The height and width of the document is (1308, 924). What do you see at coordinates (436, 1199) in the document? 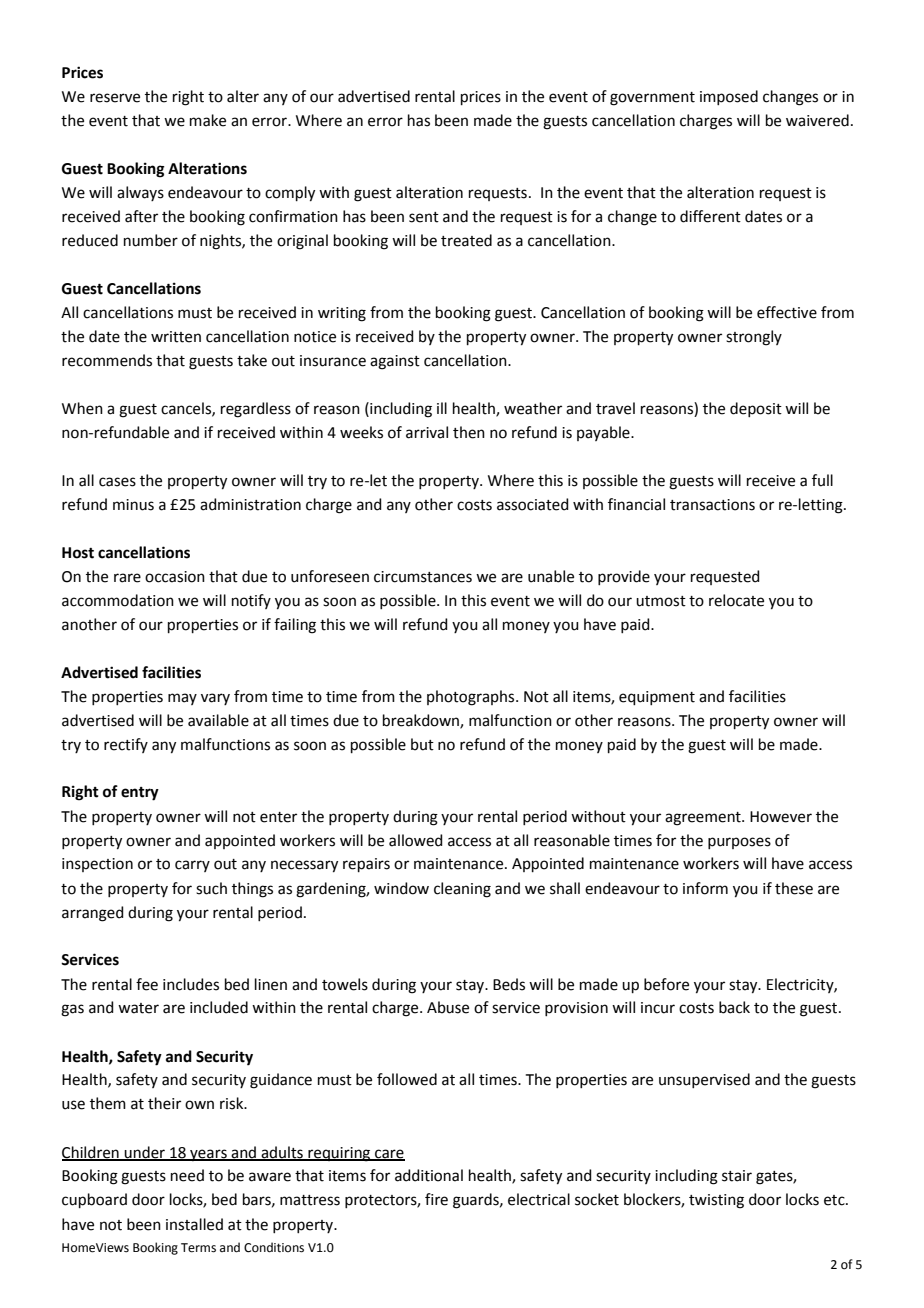
I see `fire` at bounding box center [436, 1199].
